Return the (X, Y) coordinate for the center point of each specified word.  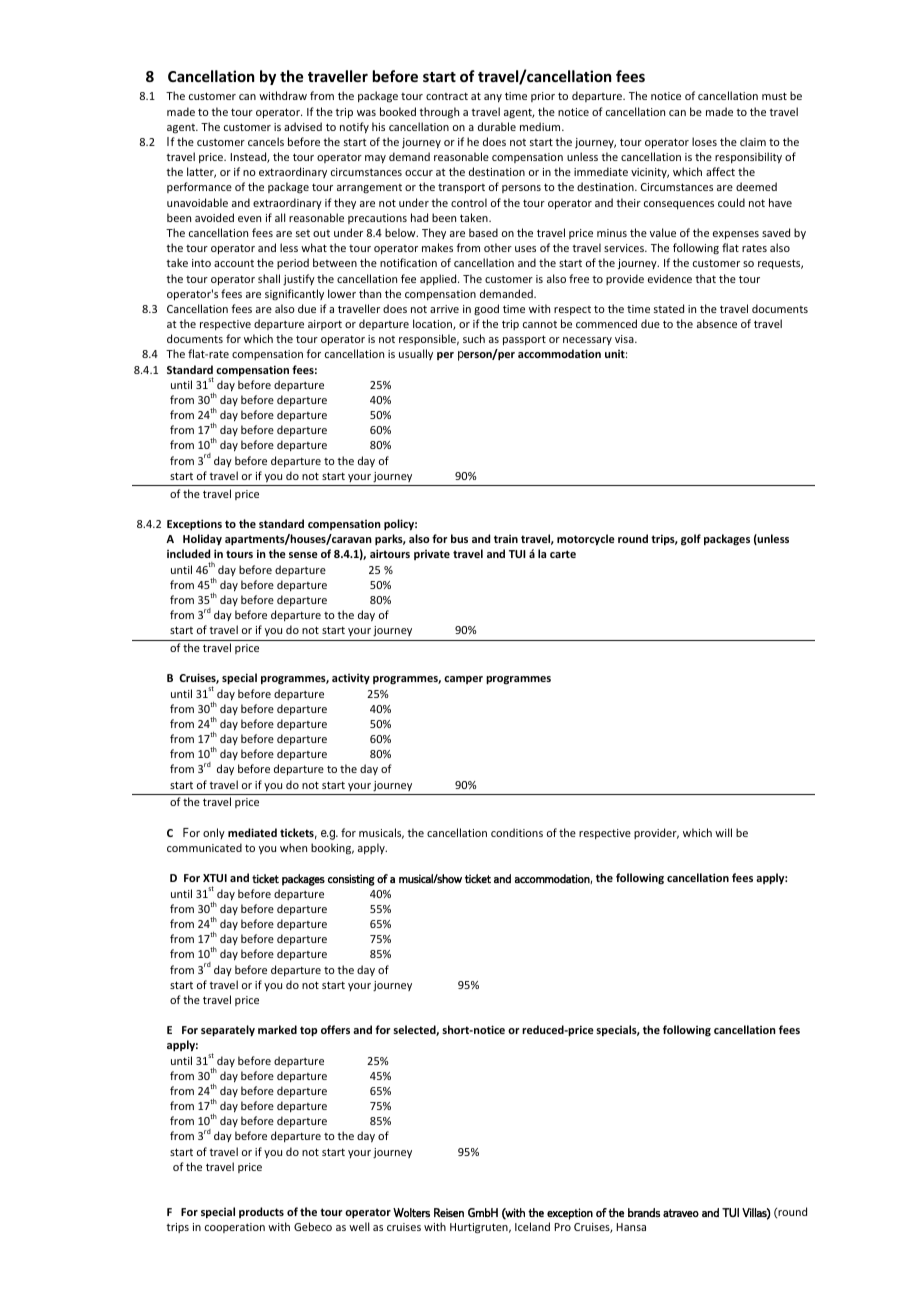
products (261, 1212)
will (723, 832)
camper (463, 680)
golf (691, 540)
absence (717, 323)
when (293, 847)
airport (325, 325)
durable (497, 126)
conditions (517, 832)
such (474, 338)
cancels (266, 141)
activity (351, 679)
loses (704, 141)
